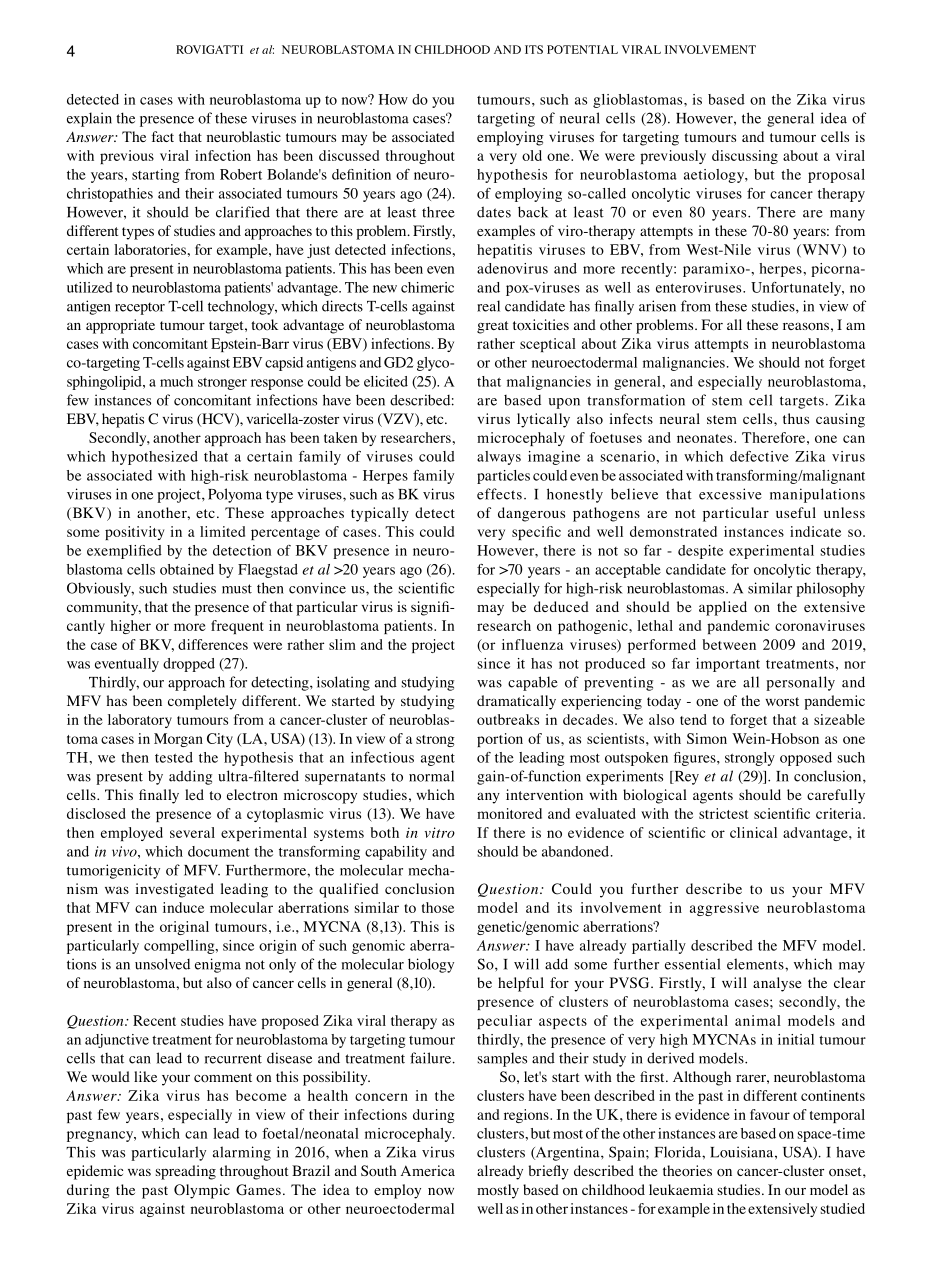 The width and height of the screenshot is (932, 1288). What do you see at coordinates (724, 909) in the screenshot?
I see `aggressive` at bounding box center [724, 909].
